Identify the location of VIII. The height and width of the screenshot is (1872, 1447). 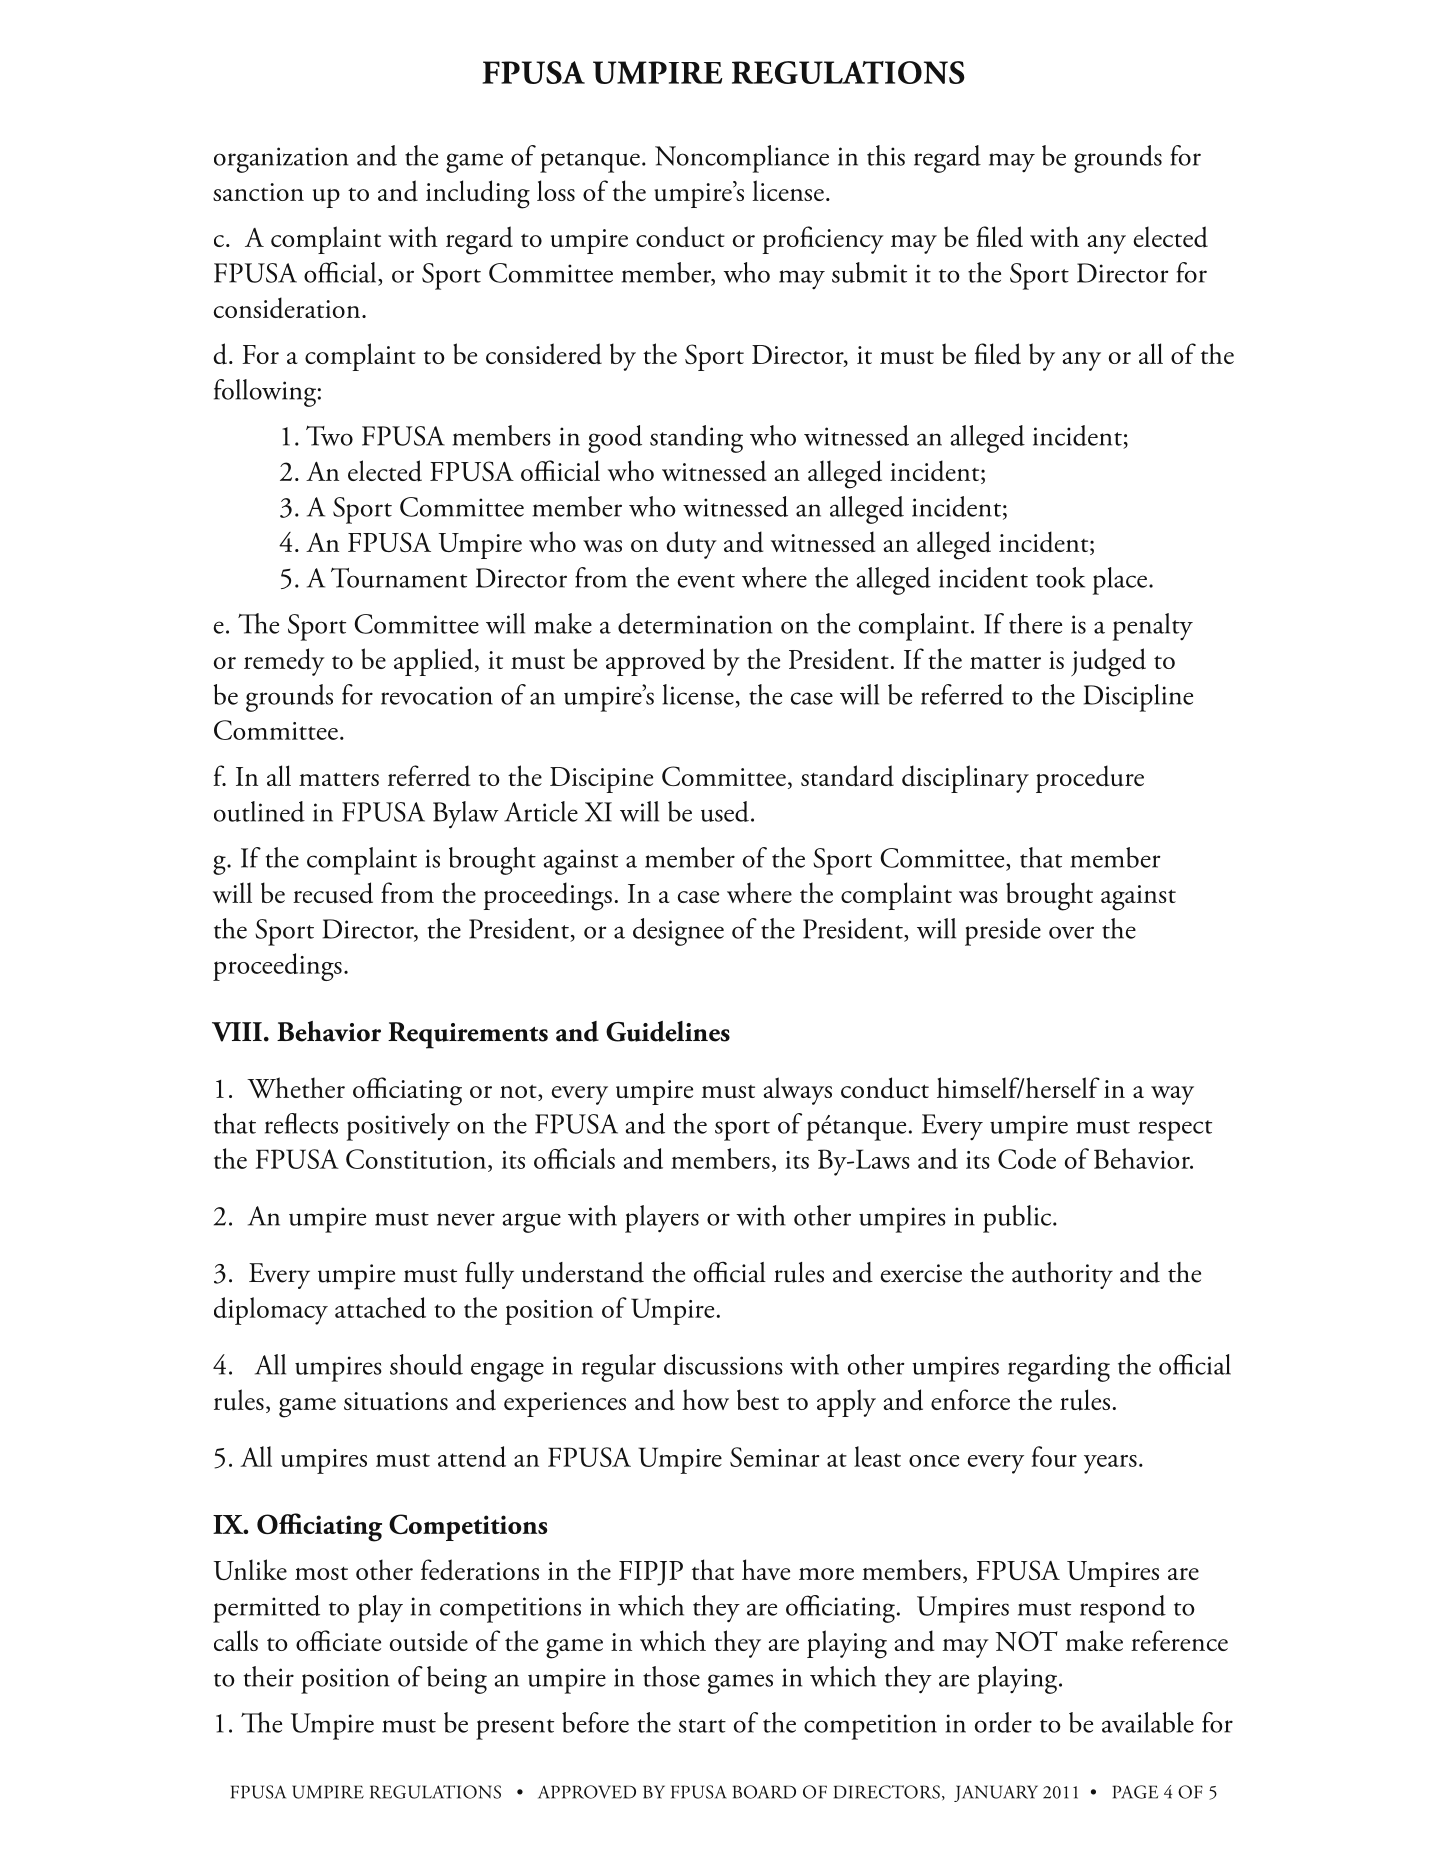
(237, 1032).
